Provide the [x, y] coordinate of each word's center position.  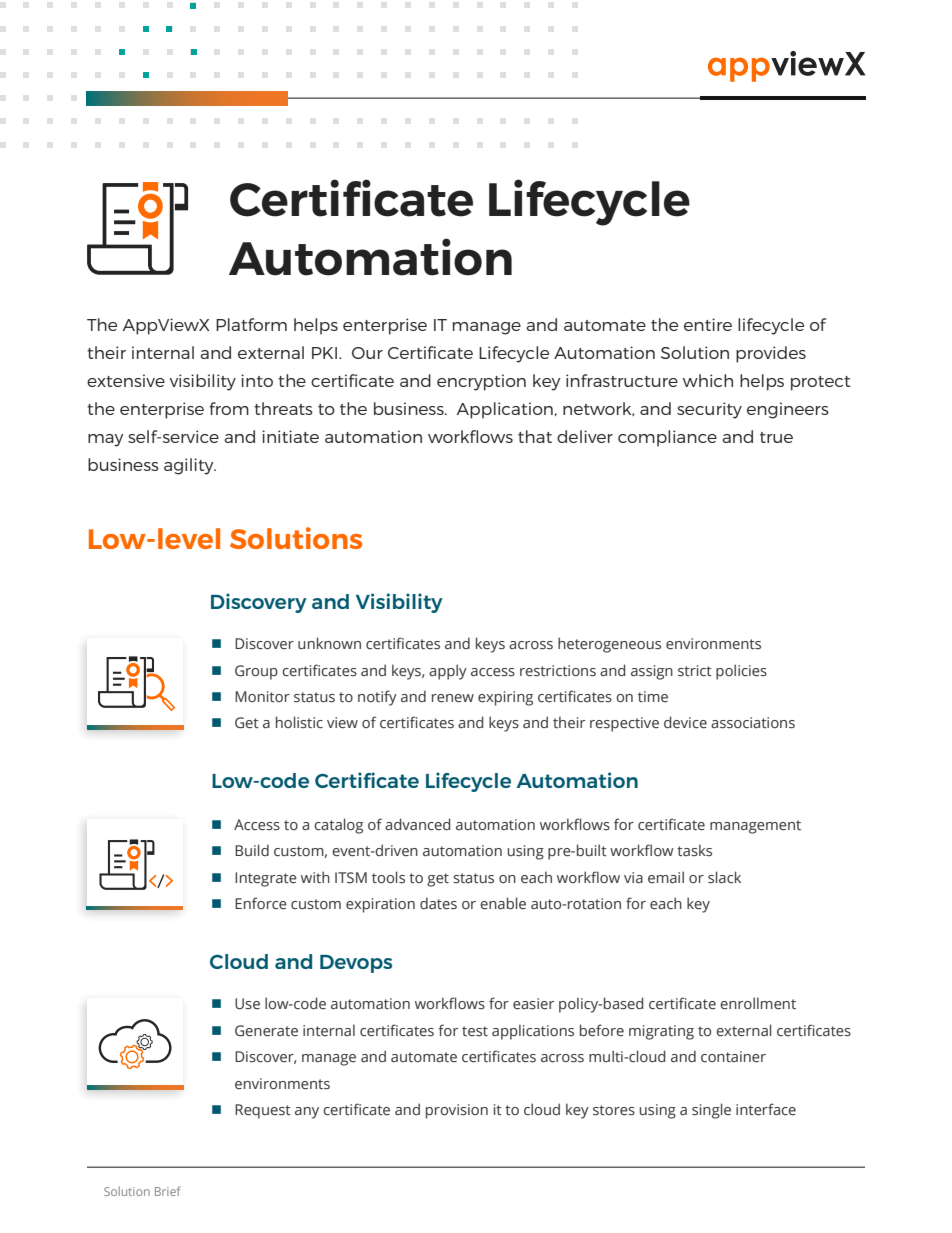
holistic [299, 722]
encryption [481, 382]
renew [453, 698]
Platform [251, 324]
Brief [168, 1191]
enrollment [758, 1003]
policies [741, 672]
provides [771, 354]
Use [247, 1004]
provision [457, 1111]
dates [438, 903]
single [711, 1111]
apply [448, 672]
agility [190, 466]
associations [753, 723]
